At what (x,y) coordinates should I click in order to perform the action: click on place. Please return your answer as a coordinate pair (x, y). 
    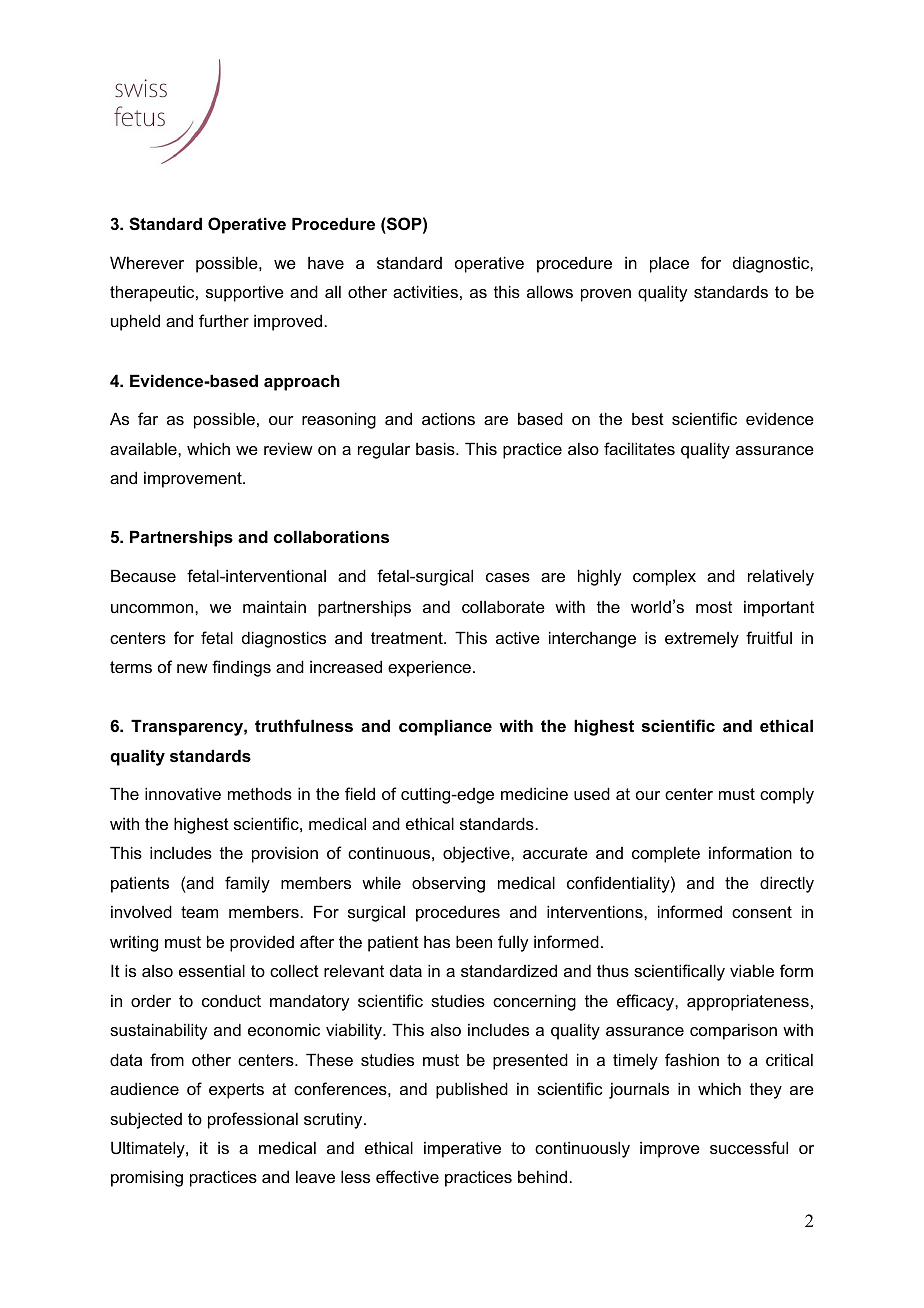
    Looking at the image, I should click on (669, 265).
